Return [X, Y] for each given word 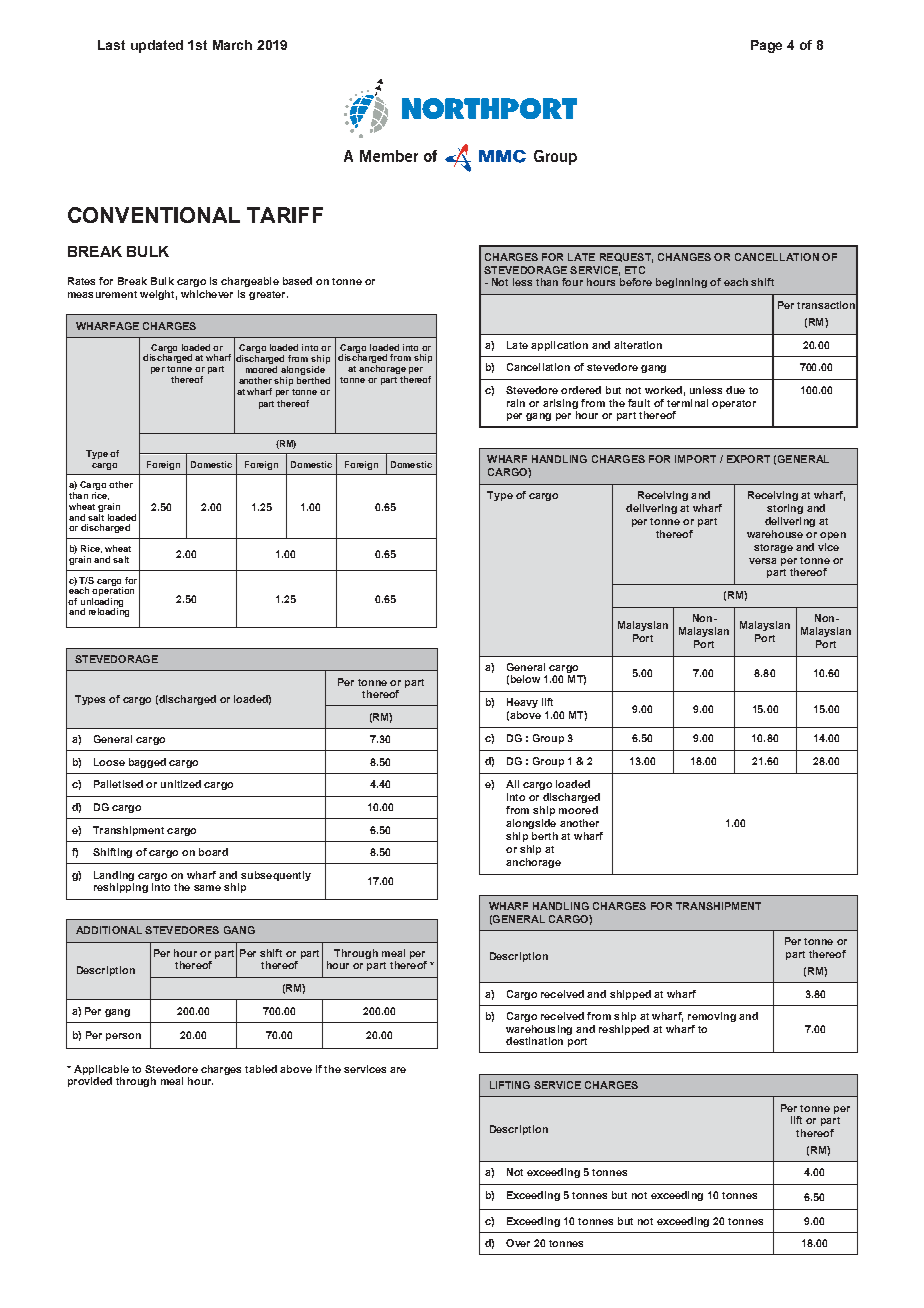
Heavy [522, 703]
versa [762, 561]
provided [90, 1082]
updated [157, 46]
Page [766, 46]
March [232, 45]
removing [712, 1017]
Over [518, 1243]
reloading [109, 611]
